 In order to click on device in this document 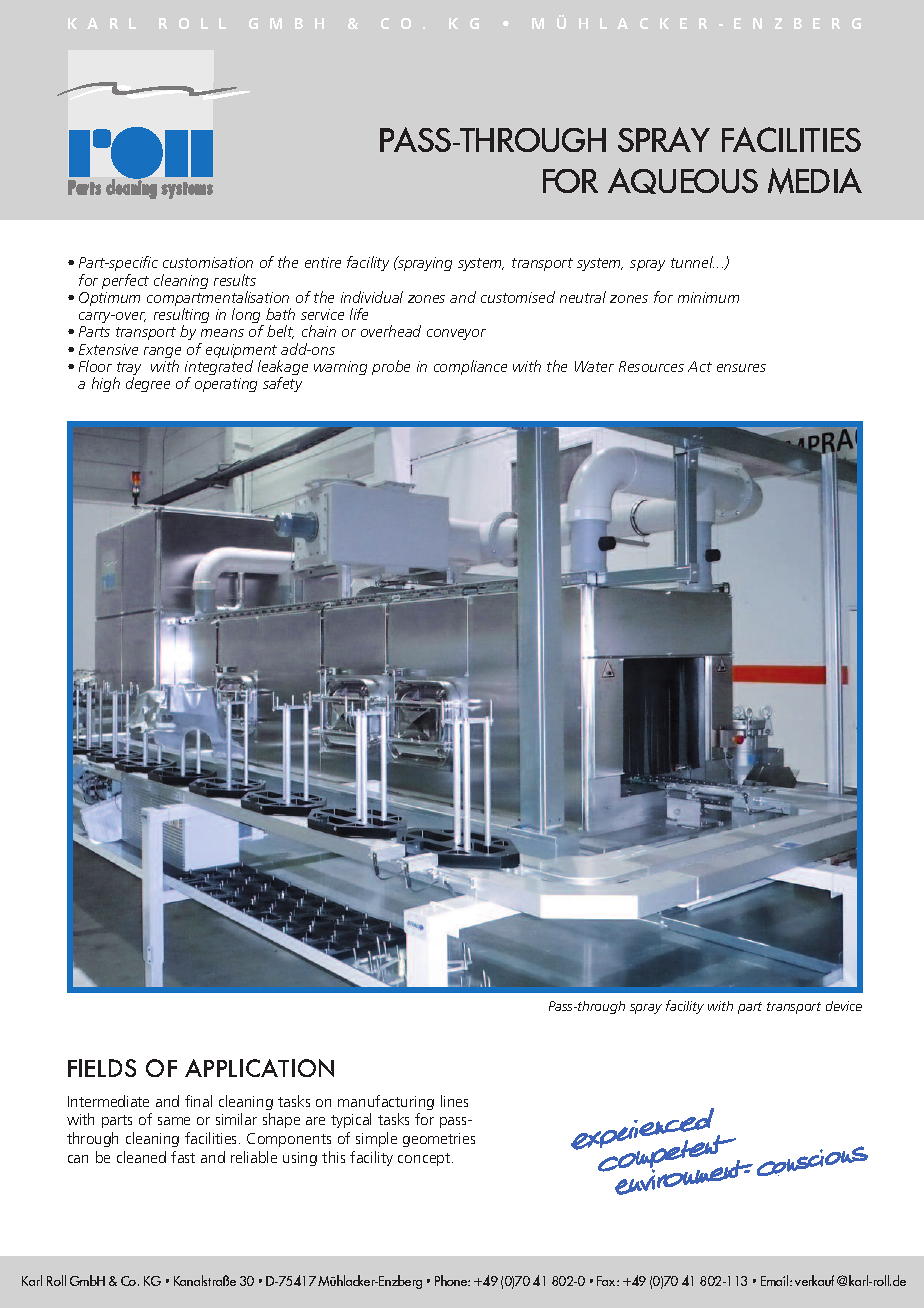, I will do `click(844, 1006)`.
